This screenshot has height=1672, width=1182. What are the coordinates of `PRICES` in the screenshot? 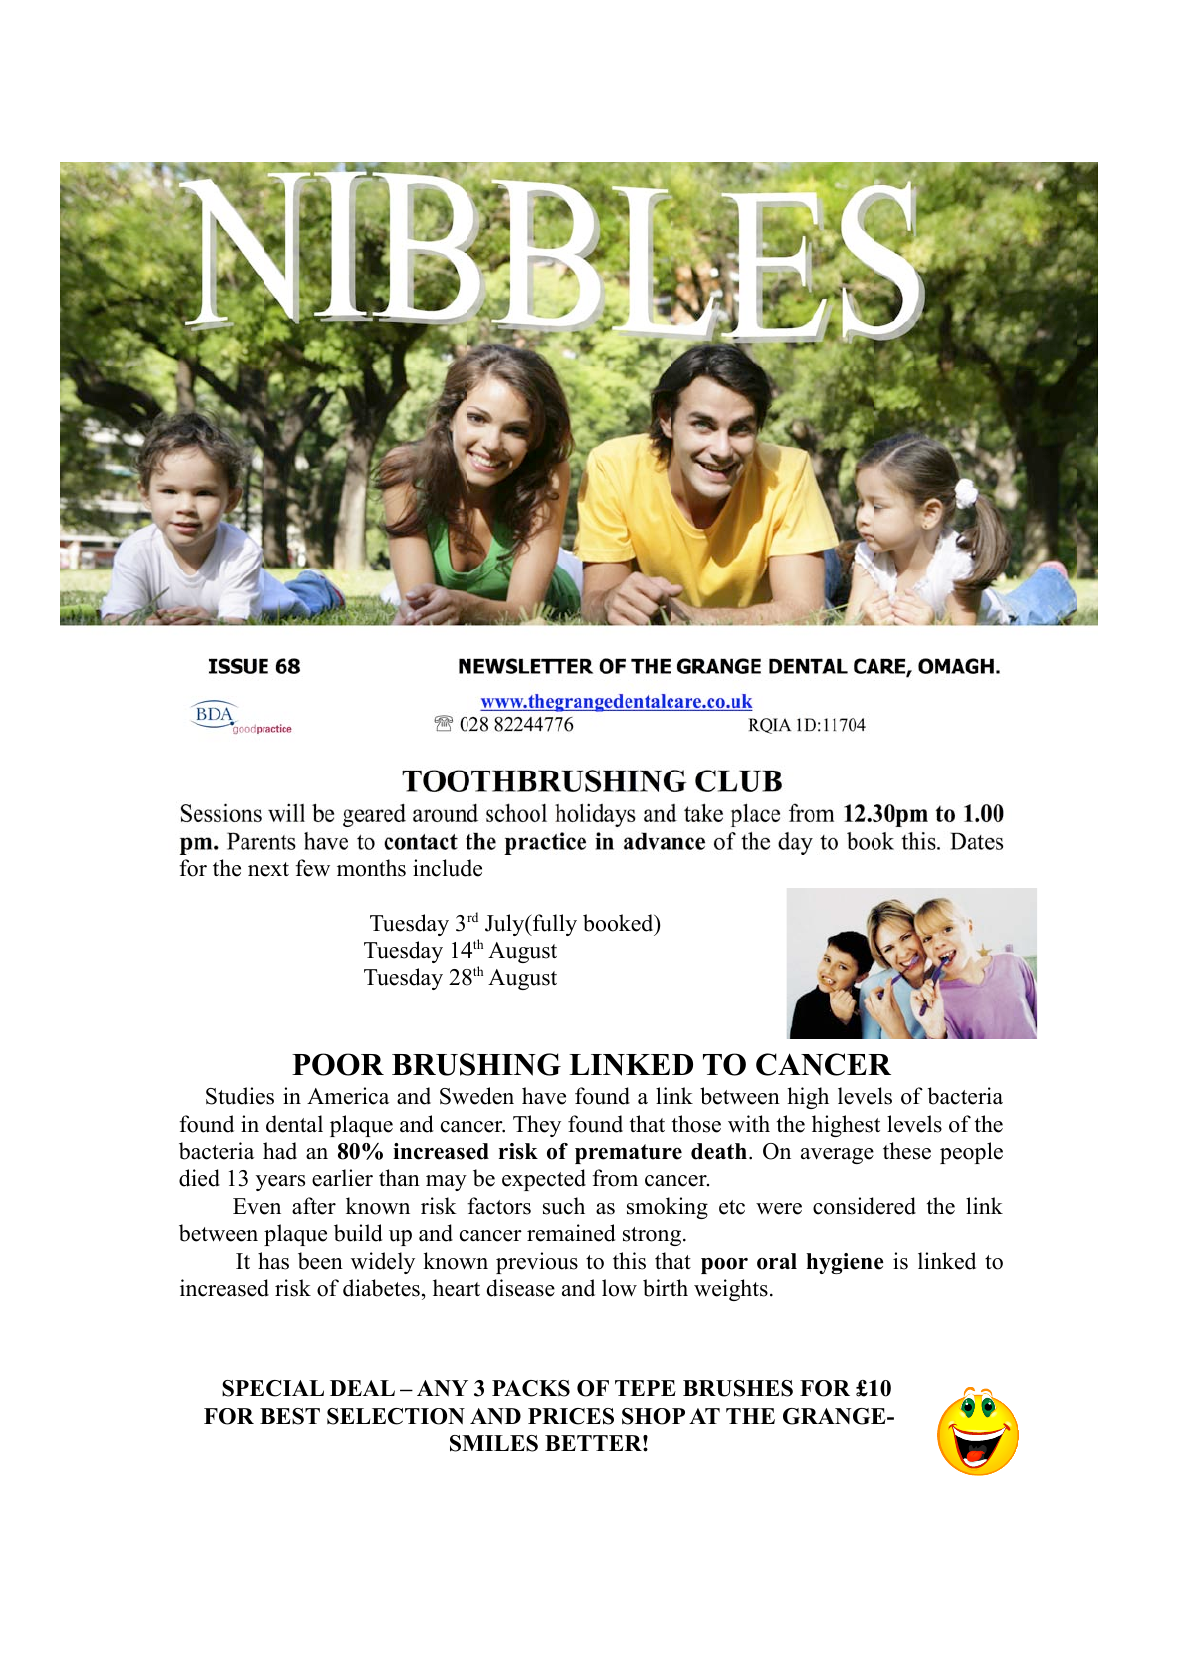 It's located at (571, 1416).
